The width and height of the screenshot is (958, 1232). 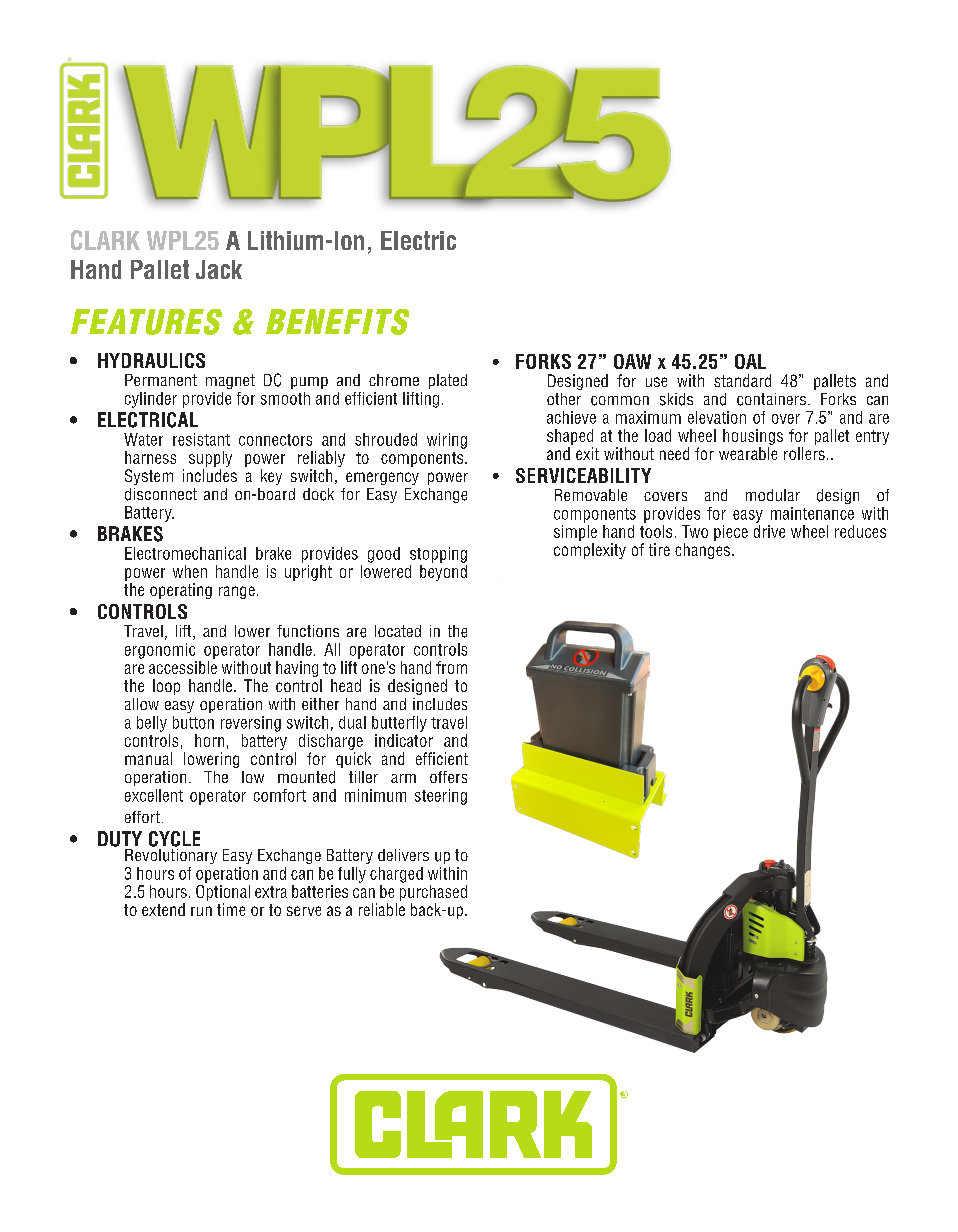 What do you see at coordinates (448, 777) in the screenshot?
I see `offers` at bounding box center [448, 777].
